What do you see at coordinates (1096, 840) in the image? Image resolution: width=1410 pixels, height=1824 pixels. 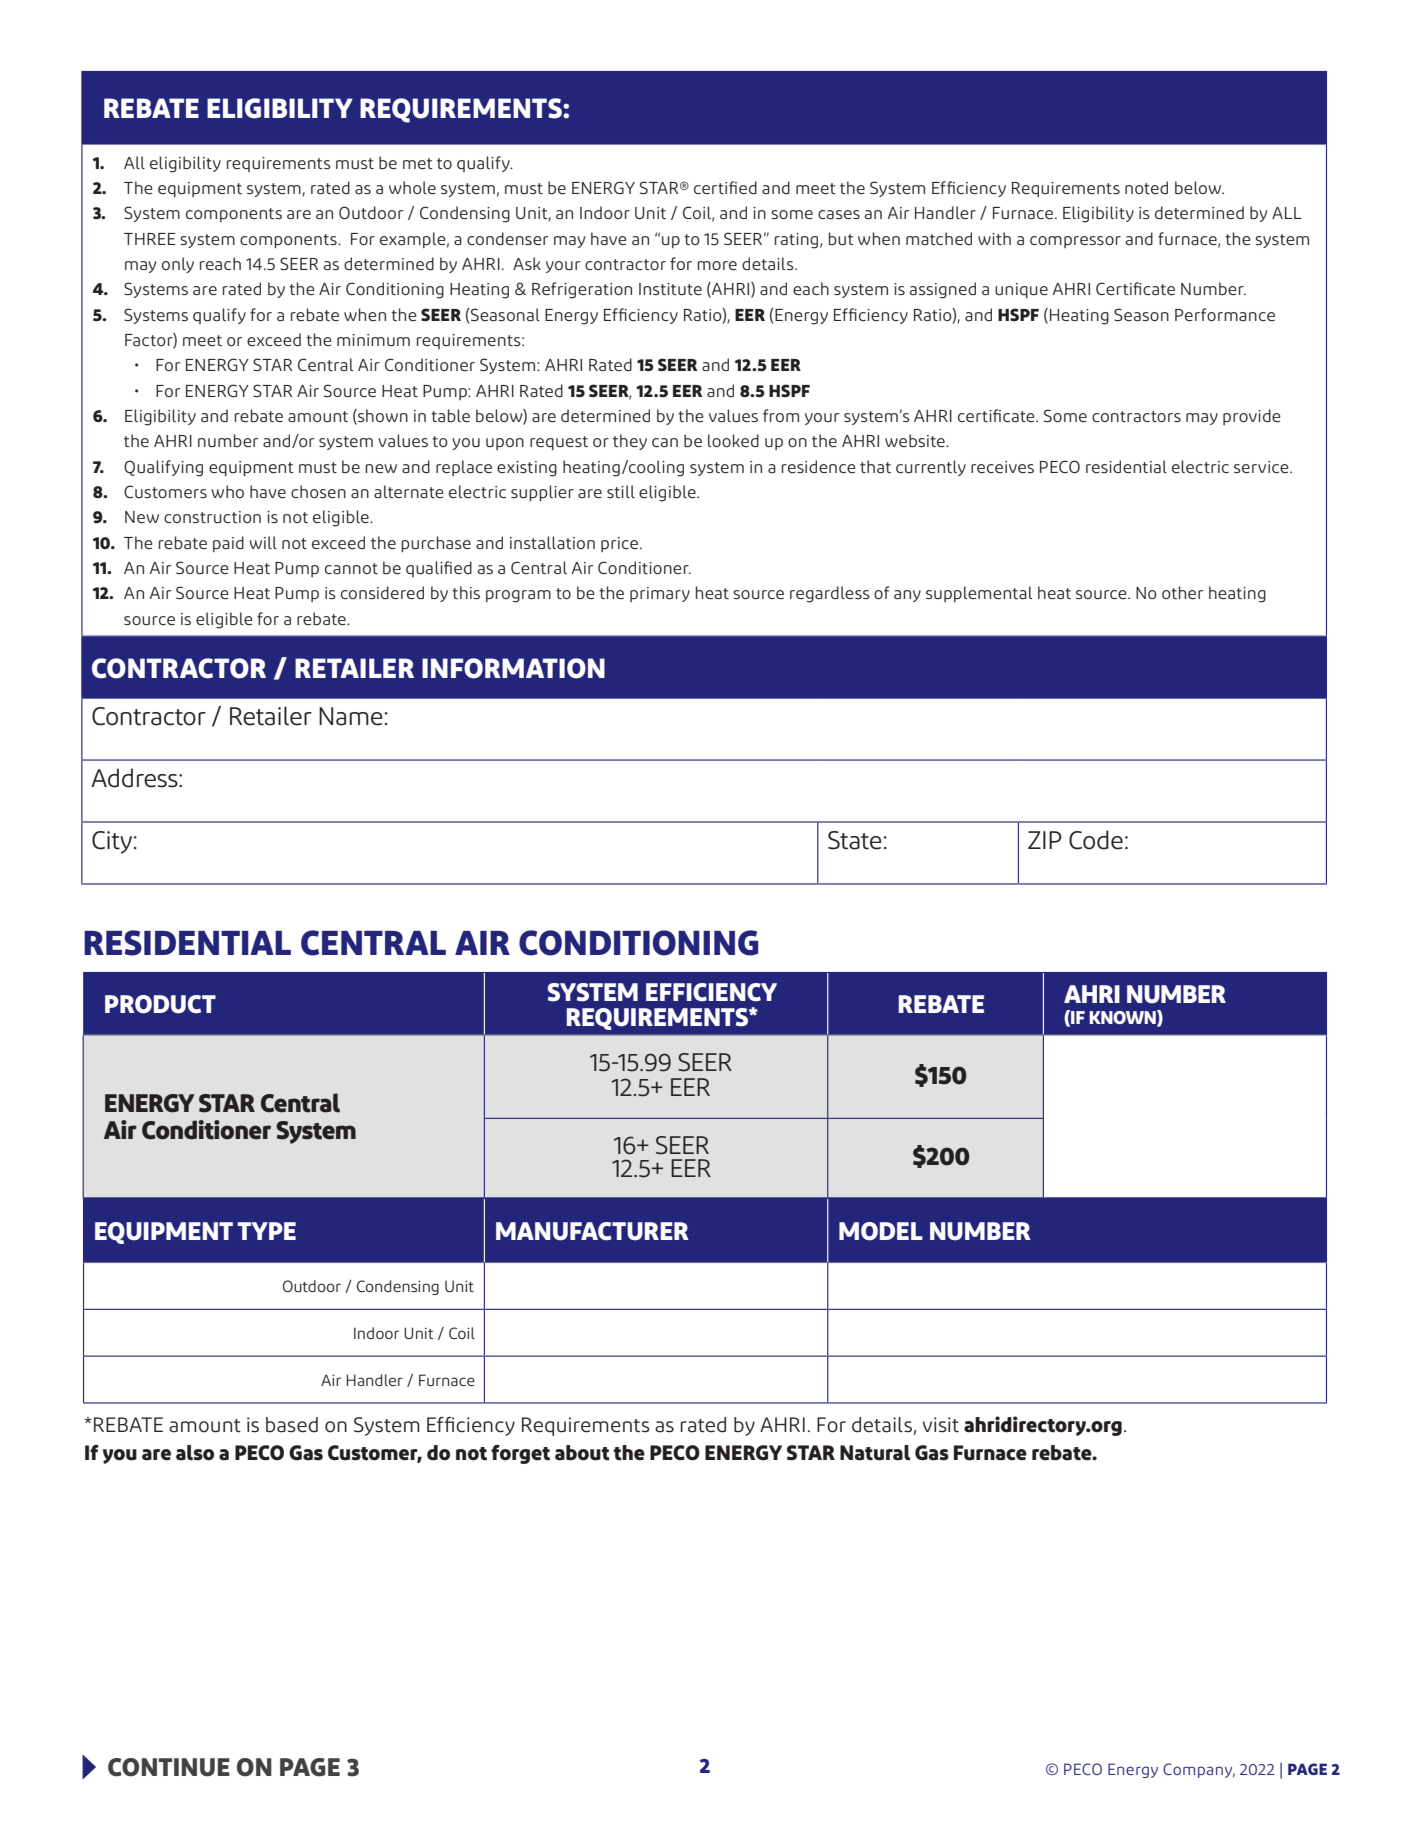 I see `Code` at bounding box center [1096, 840].
